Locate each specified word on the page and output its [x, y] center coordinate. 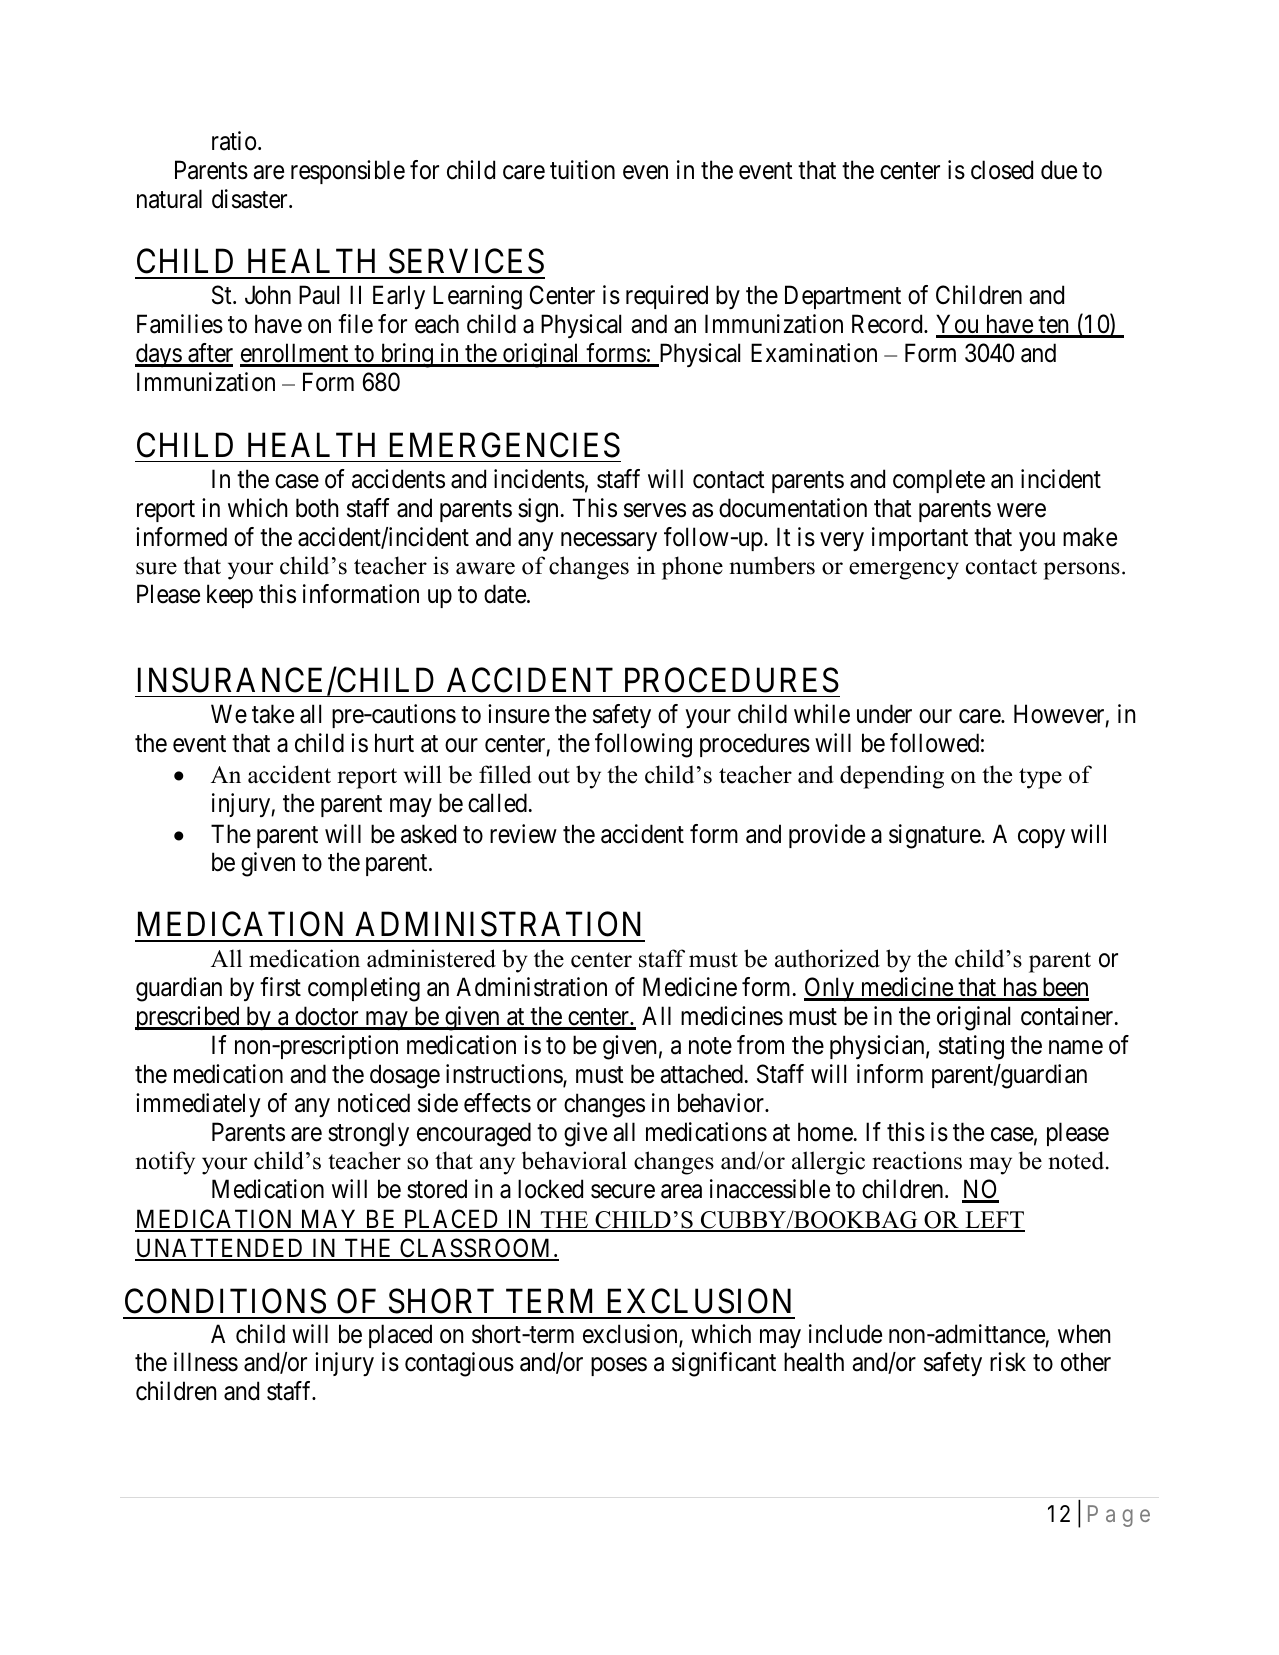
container [1068, 1016]
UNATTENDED [221, 1249]
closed [1002, 170]
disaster [251, 199]
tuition [582, 170]
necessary [609, 541]
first [280, 987]
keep [230, 596]
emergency [904, 571]
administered [431, 958]
